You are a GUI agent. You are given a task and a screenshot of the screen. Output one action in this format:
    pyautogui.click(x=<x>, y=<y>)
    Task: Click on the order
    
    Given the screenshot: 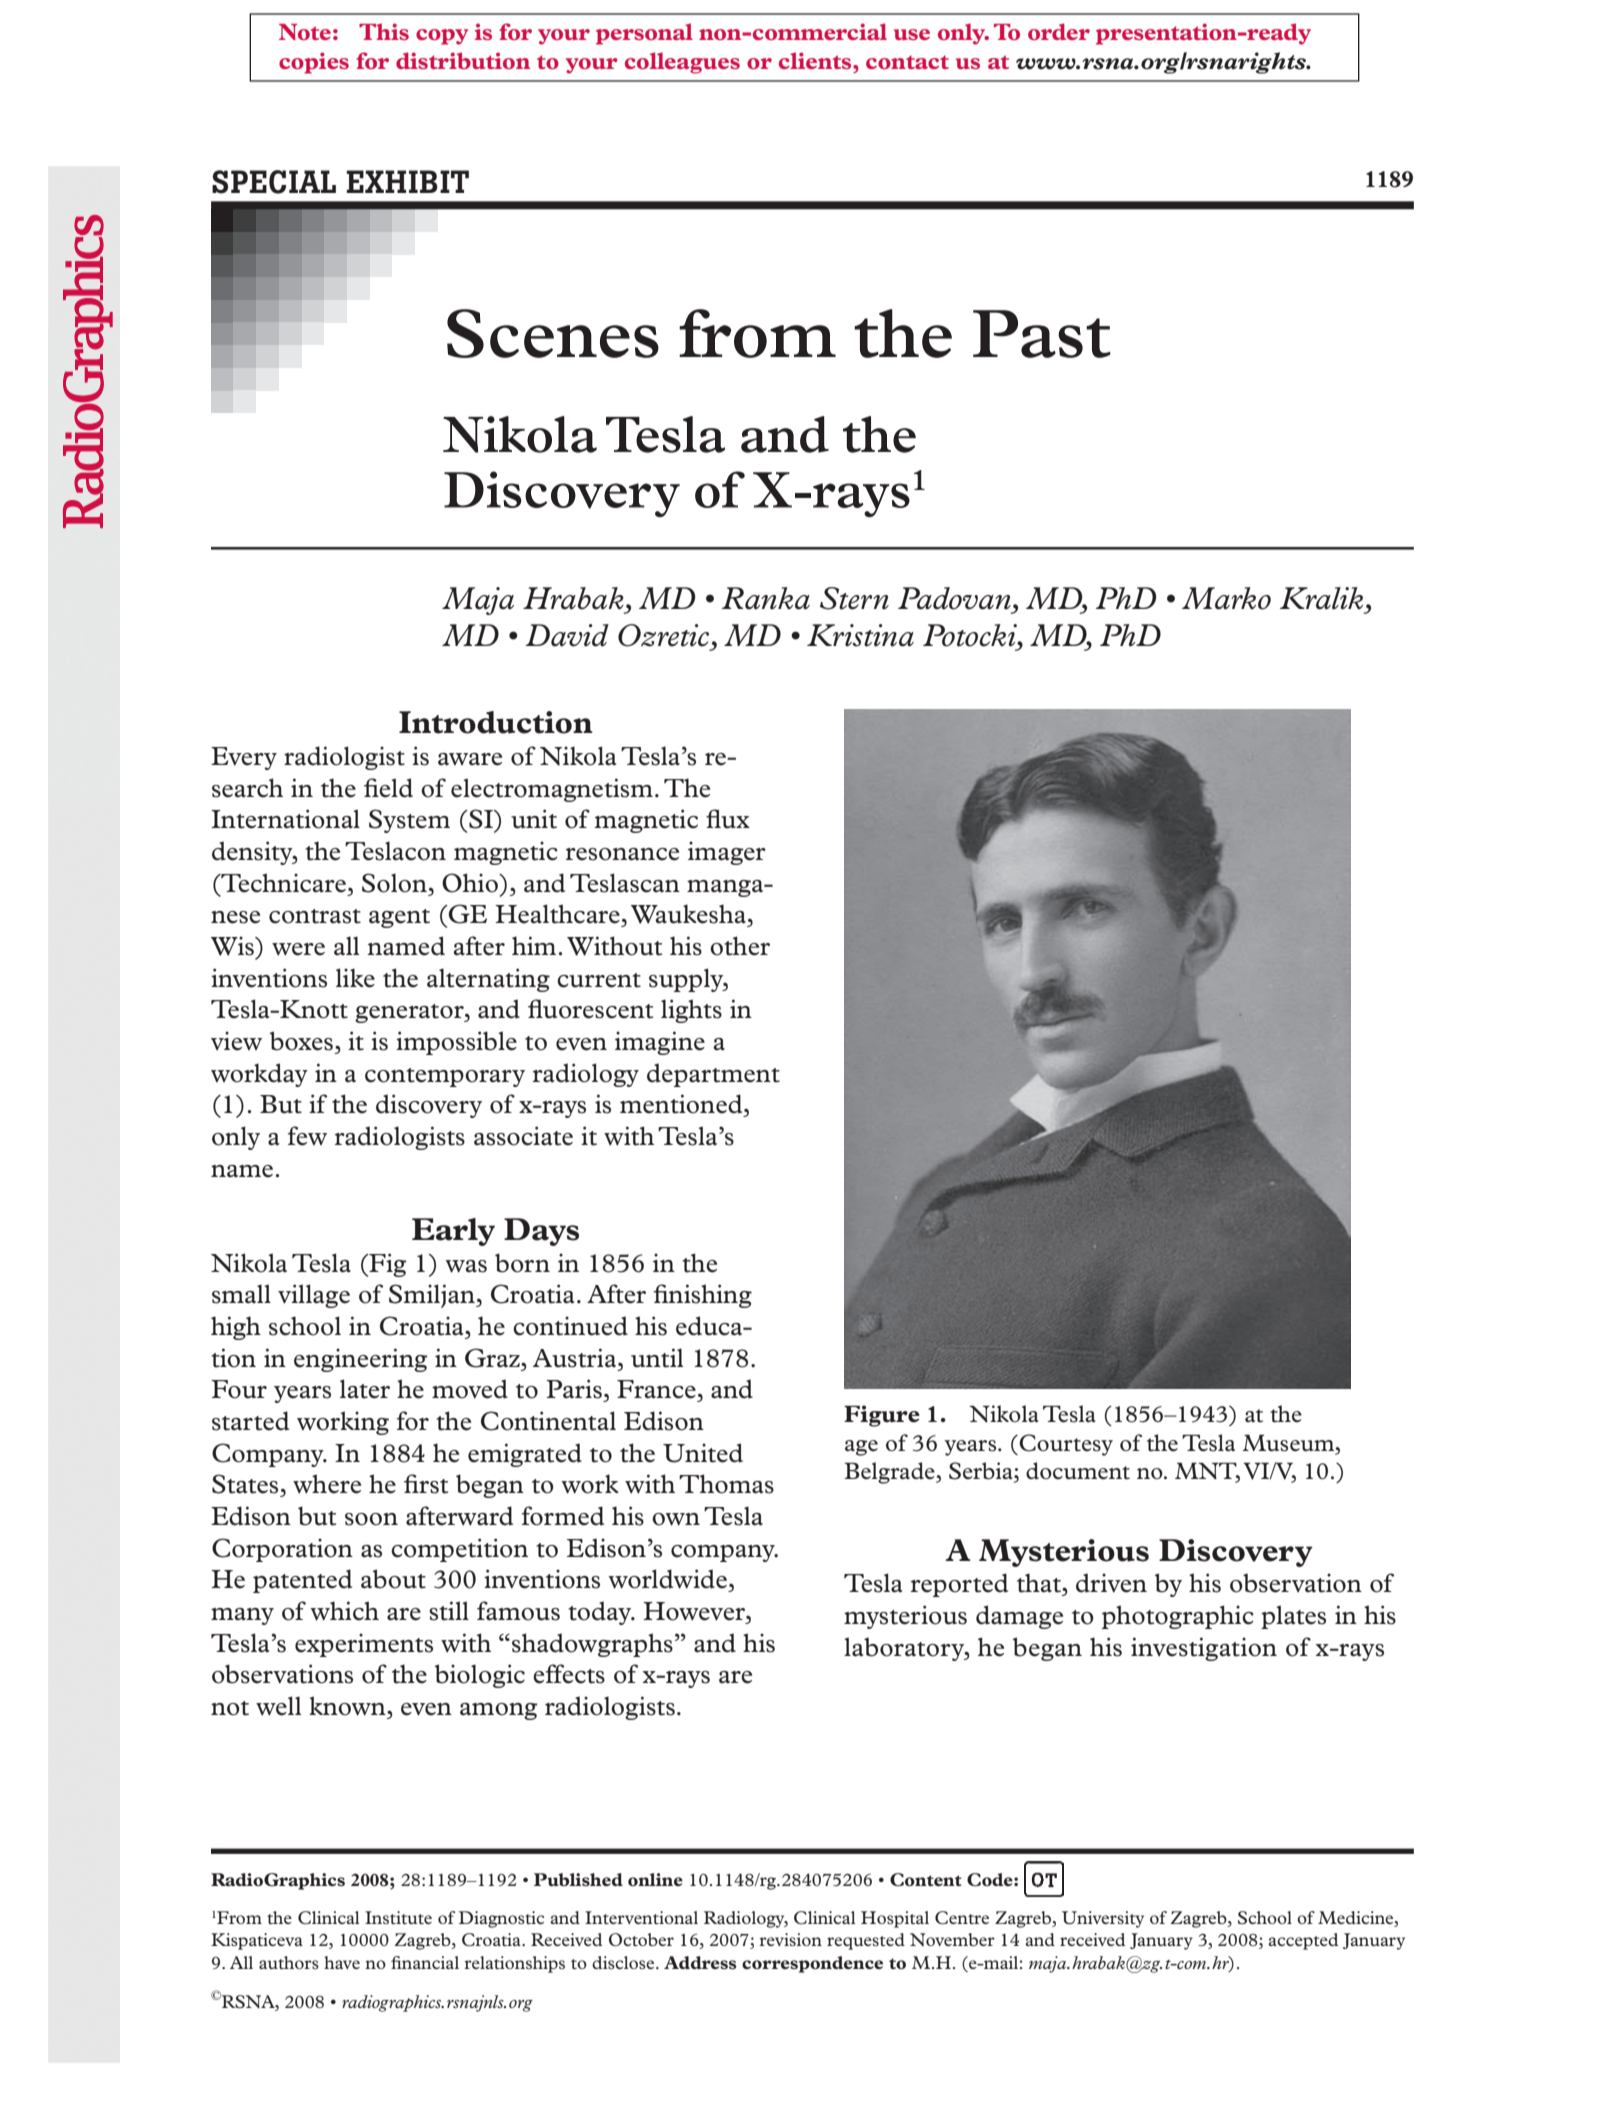 What is the action you would take?
    pyautogui.click(x=1059, y=31)
